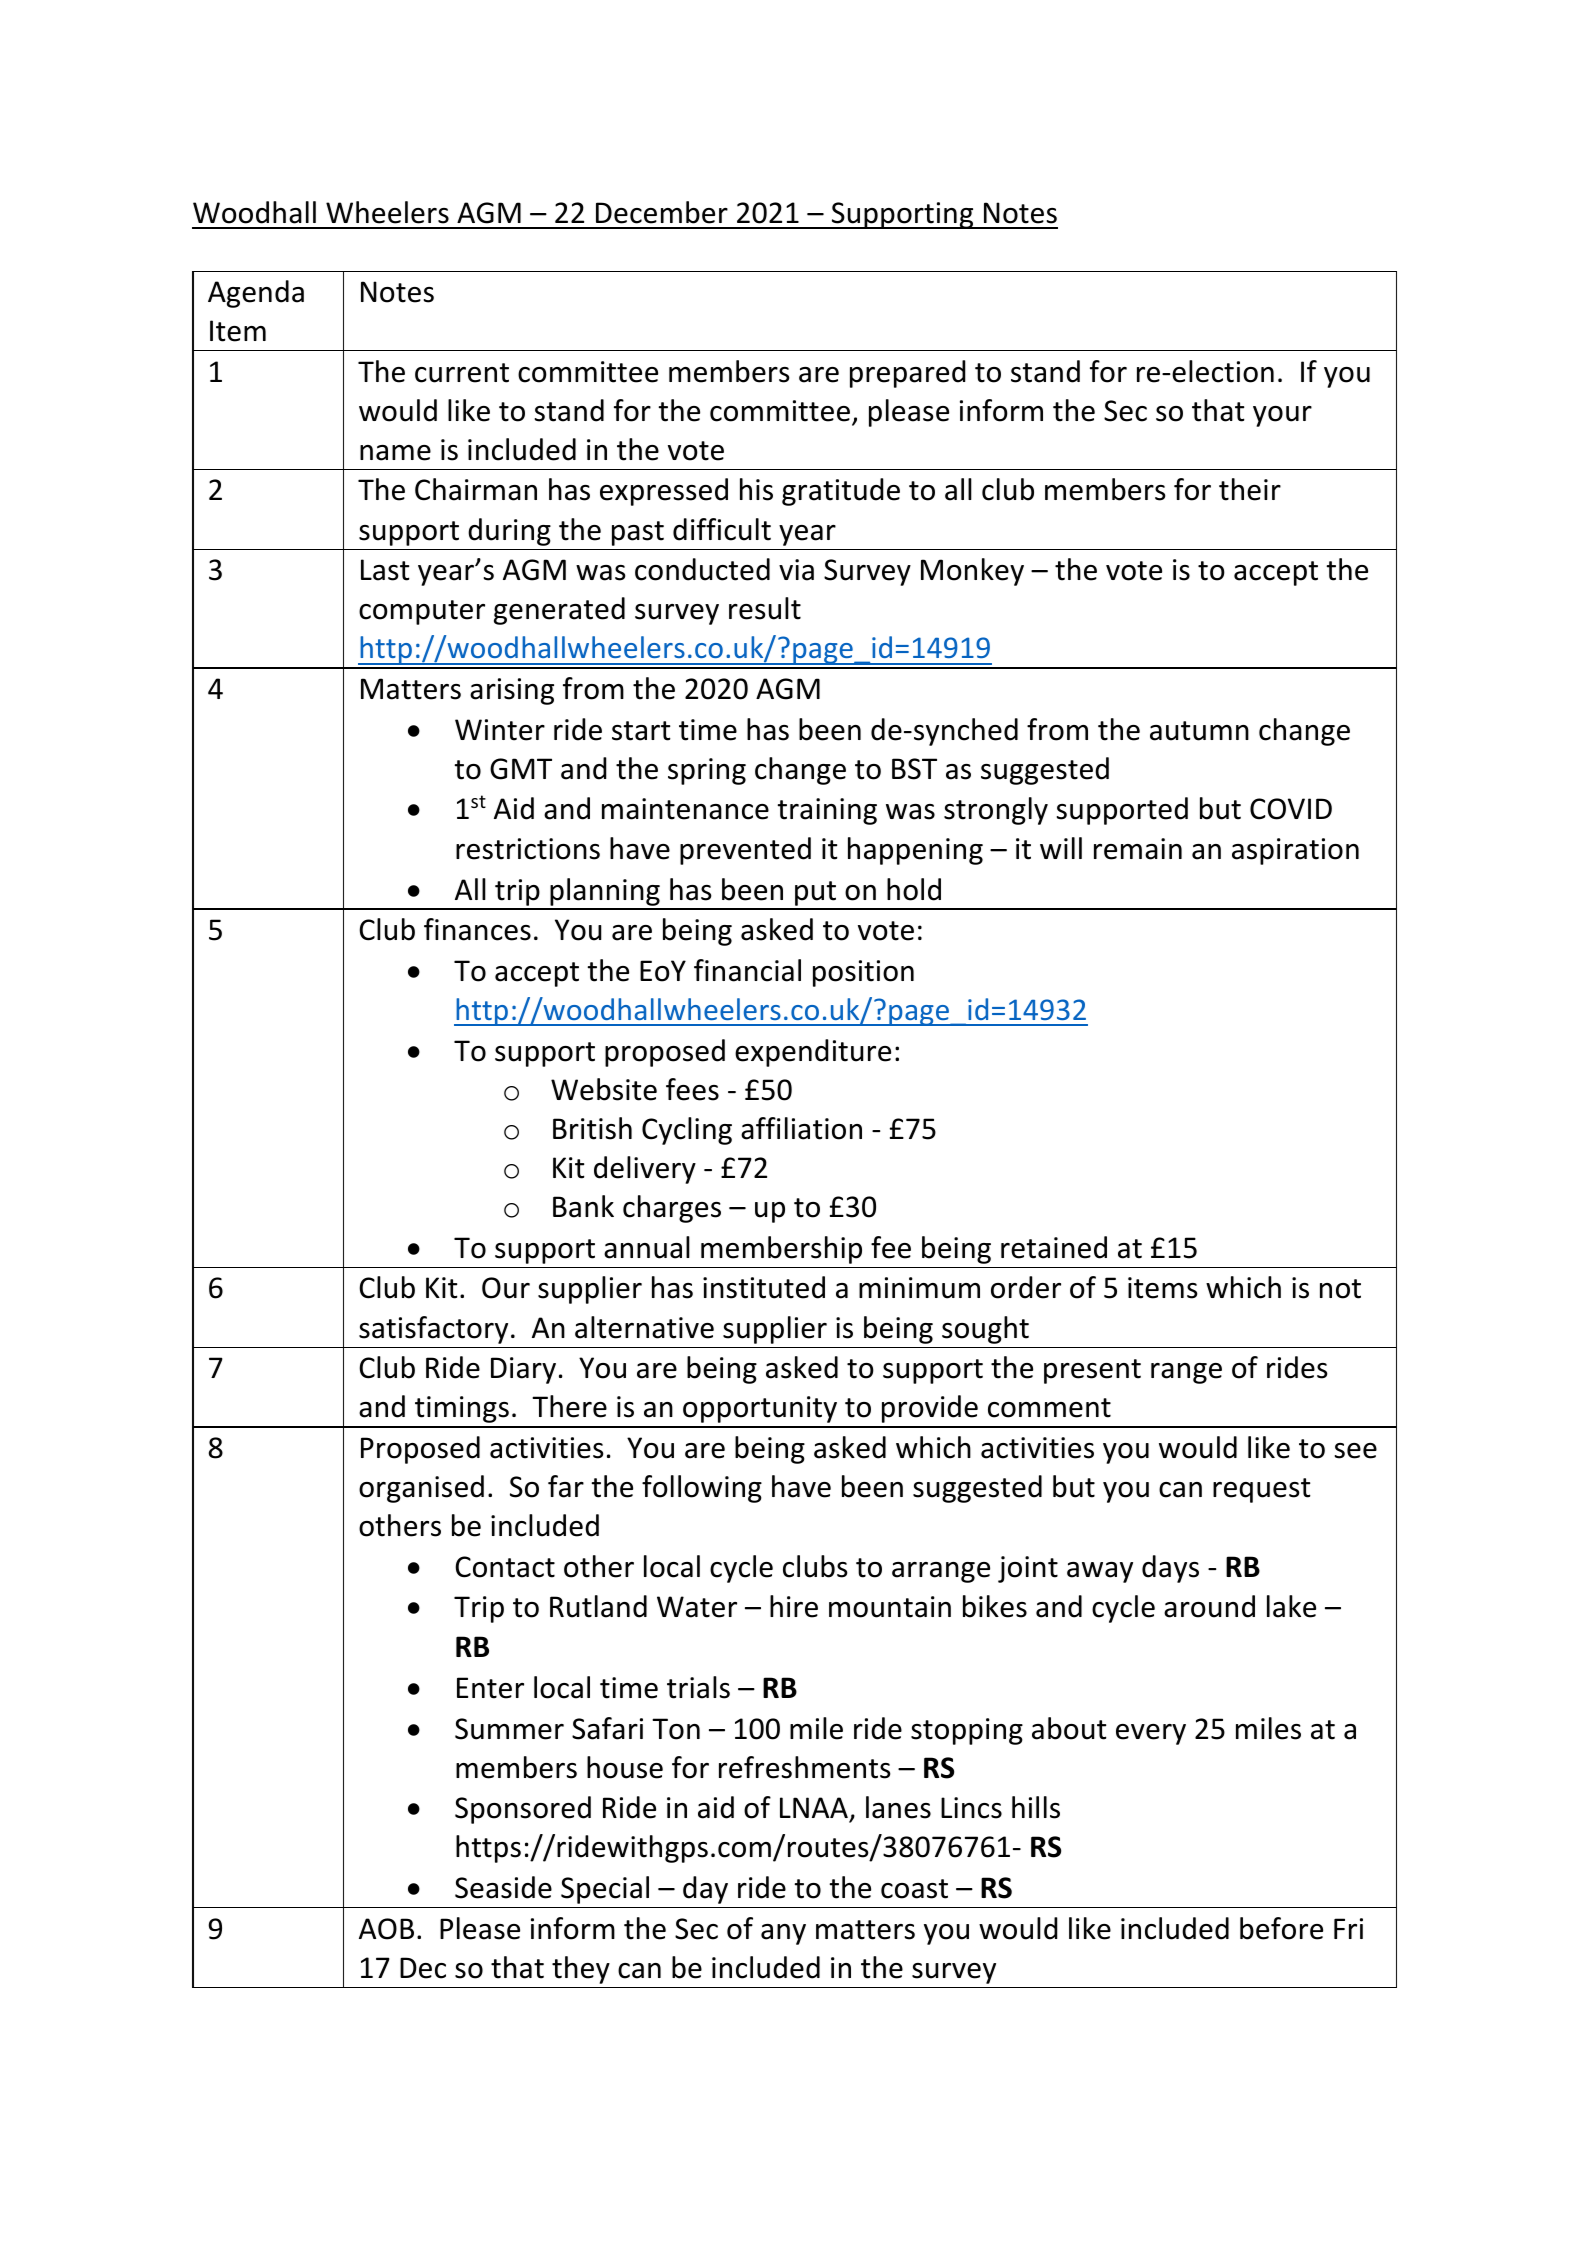 This document has width=1589, height=2249. What do you see at coordinates (783, 1934) in the document?
I see `any` at bounding box center [783, 1934].
